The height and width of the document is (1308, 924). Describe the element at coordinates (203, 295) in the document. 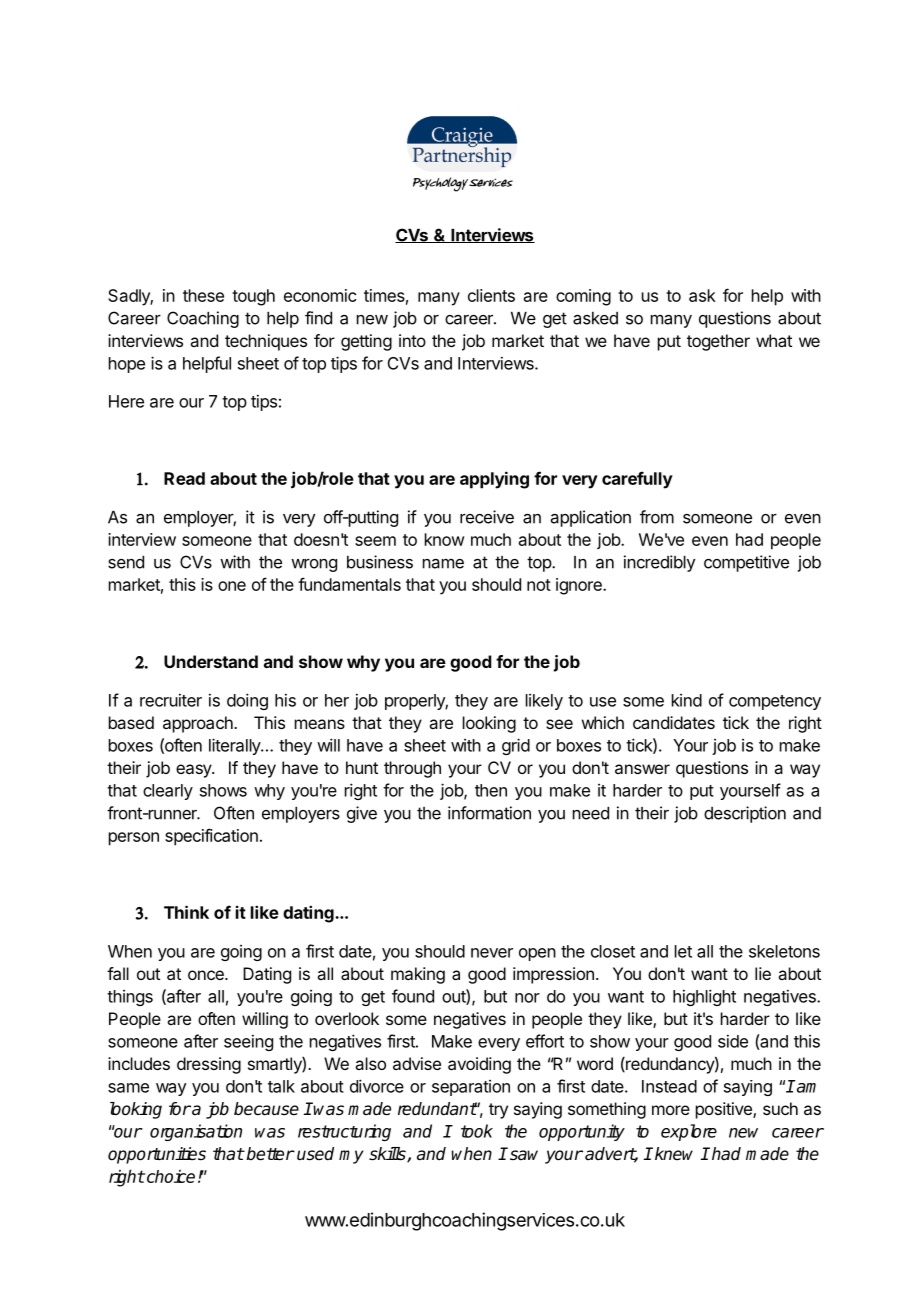

I see `these` at that location.
